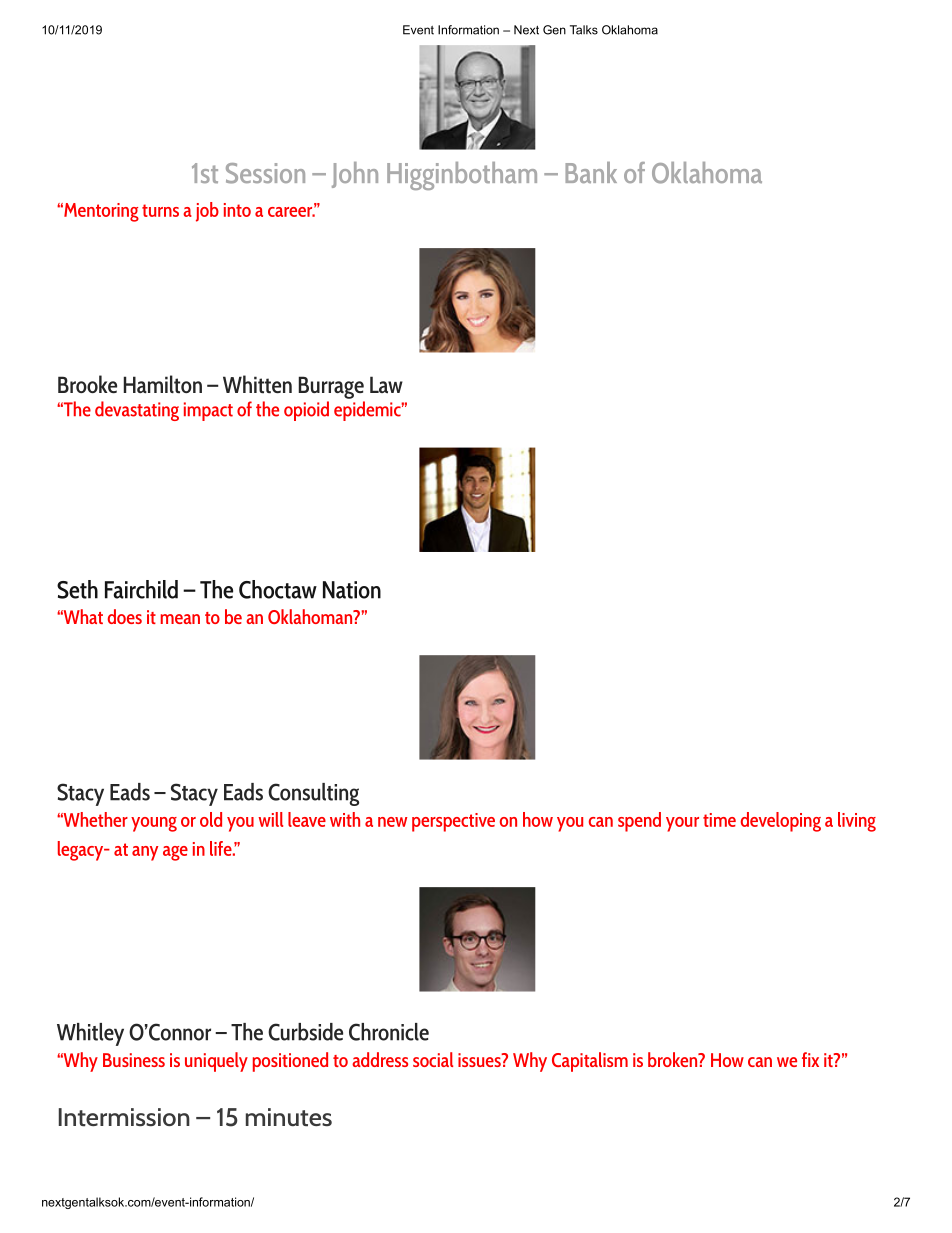 This screenshot has height=1233, width=952. I want to click on developing, so click(781, 822).
